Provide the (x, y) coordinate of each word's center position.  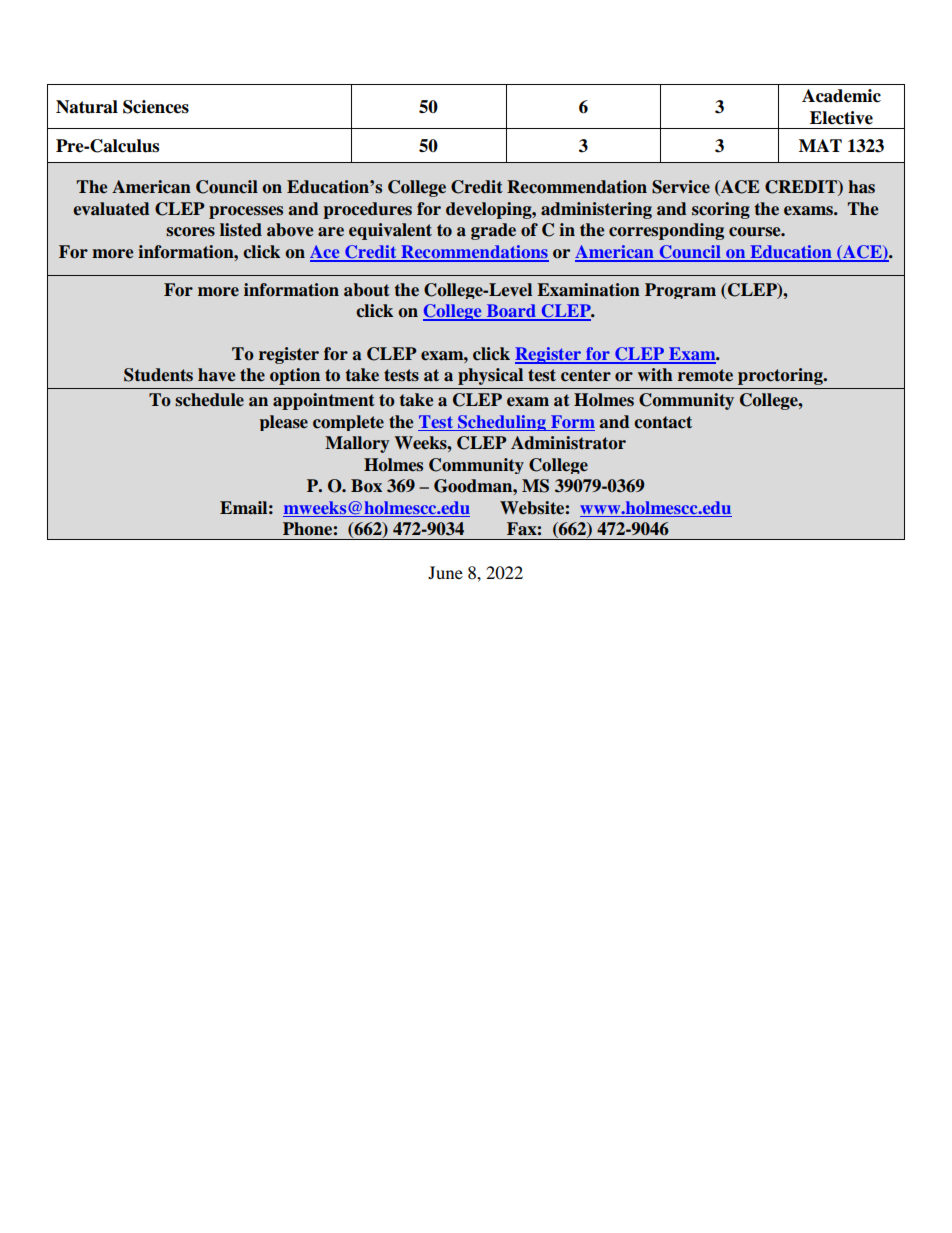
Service (681, 187)
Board (511, 312)
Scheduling (502, 423)
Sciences (156, 107)
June (445, 572)
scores (190, 232)
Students (158, 375)
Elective (841, 118)
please (283, 423)
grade (493, 231)
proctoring (781, 376)
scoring (721, 210)
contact (663, 422)
